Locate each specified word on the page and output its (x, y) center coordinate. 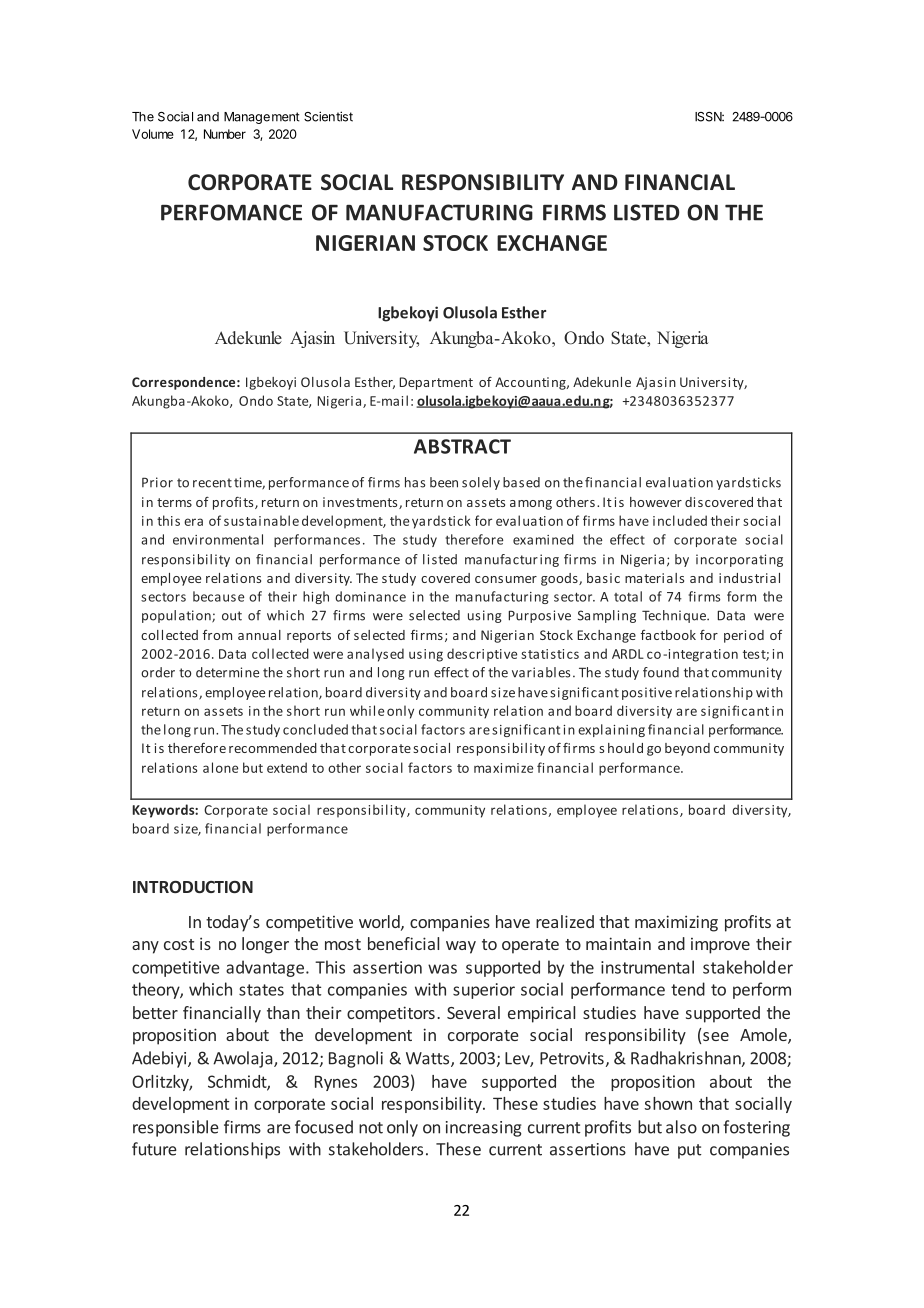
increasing (483, 1129)
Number (225, 134)
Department (436, 383)
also (681, 1127)
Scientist (328, 116)
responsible (176, 1128)
